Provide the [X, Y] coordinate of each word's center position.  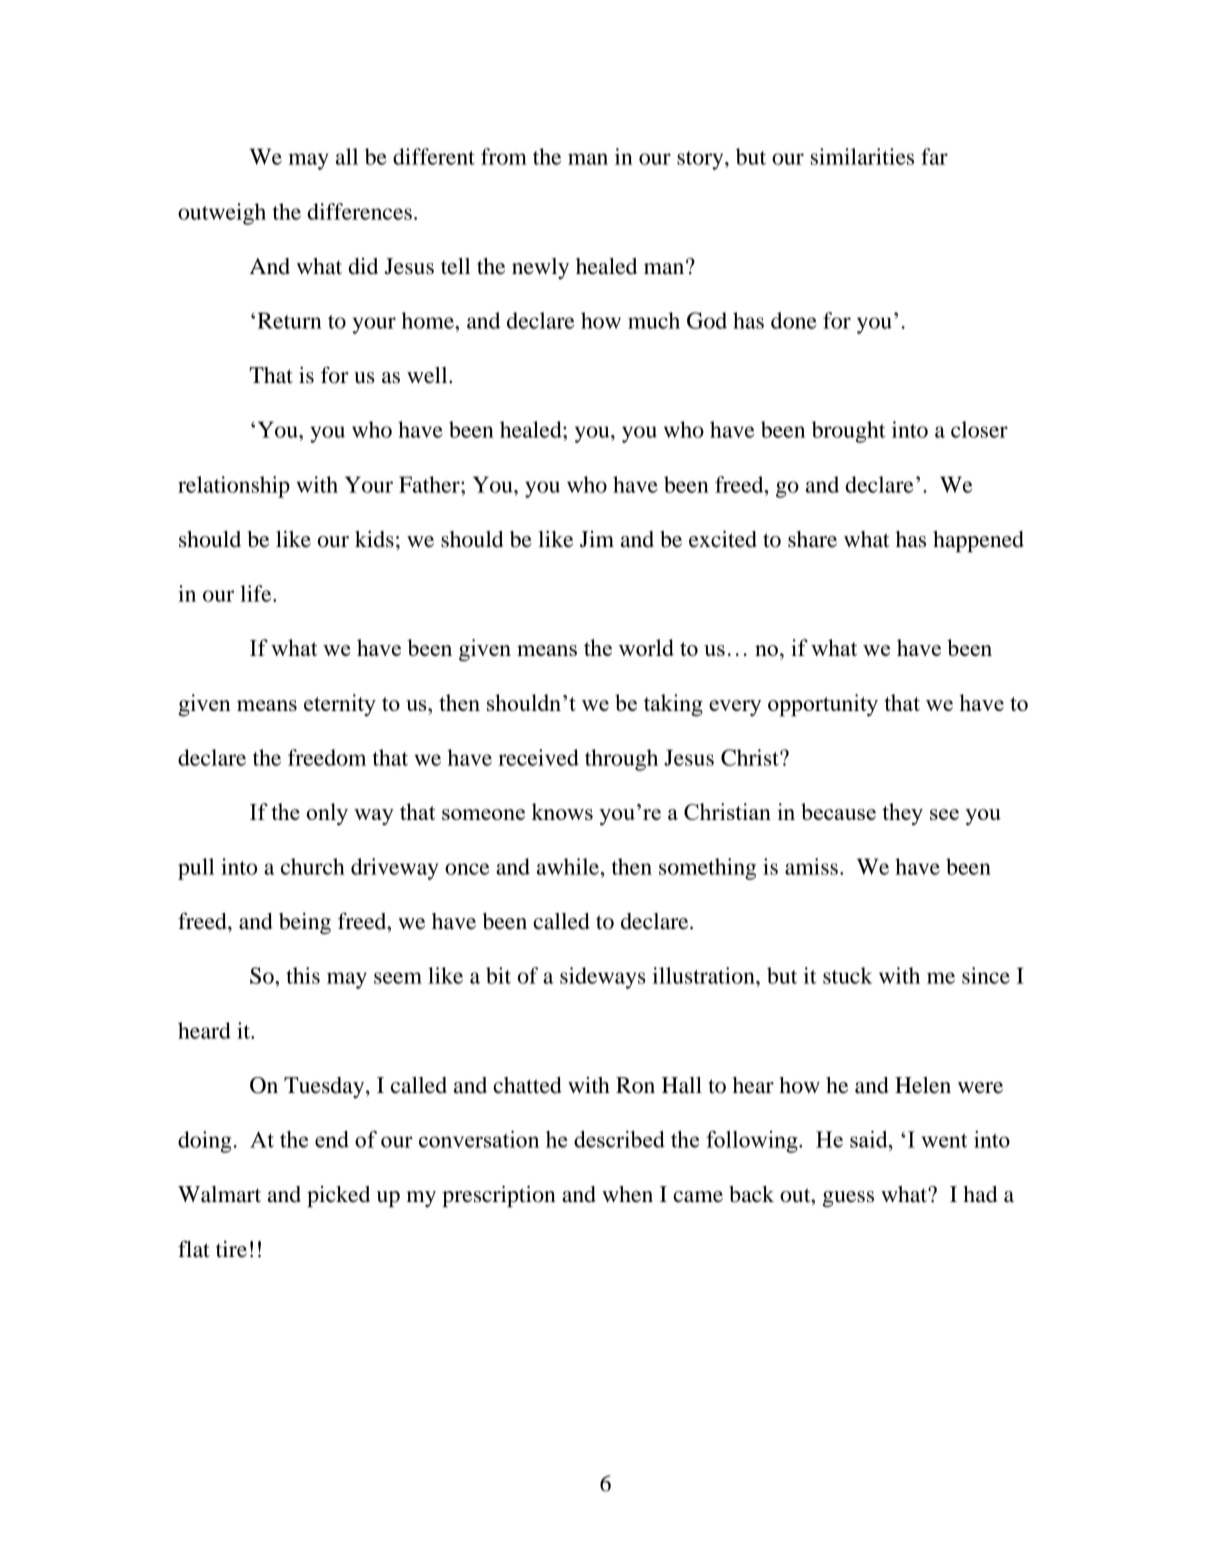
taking [673, 705]
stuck [848, 975]
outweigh [222, 214]
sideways [603, 978]
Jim [597, 539]
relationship [234, 487]
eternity [340, 705]
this [303, 975]
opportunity [823, 705]
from [504, 156]
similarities [862, 156]
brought [848, 432]
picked [338, 1196]
